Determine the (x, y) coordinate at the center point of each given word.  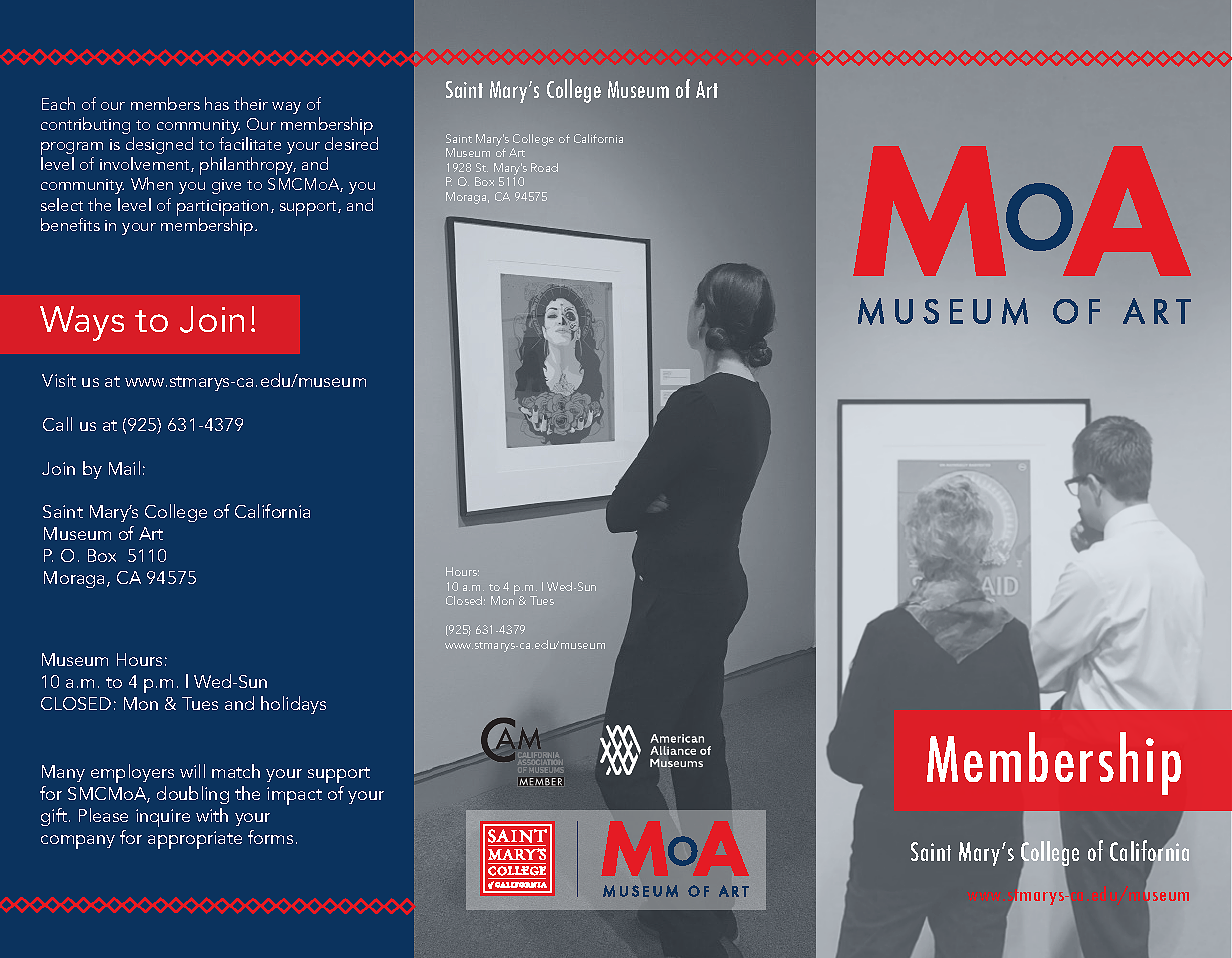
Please (103, 815)
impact (294, 796)
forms (270, 837)
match (236, 771)
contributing (85, 125)
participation (222, 208)
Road (544, 167)
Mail (124, 468)
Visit (59, 380)
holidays (293, 705)
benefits (70, 224)
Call (57, 424)
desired (351, 143)
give (226, 186)
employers (132, 773)
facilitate (250, 143)
